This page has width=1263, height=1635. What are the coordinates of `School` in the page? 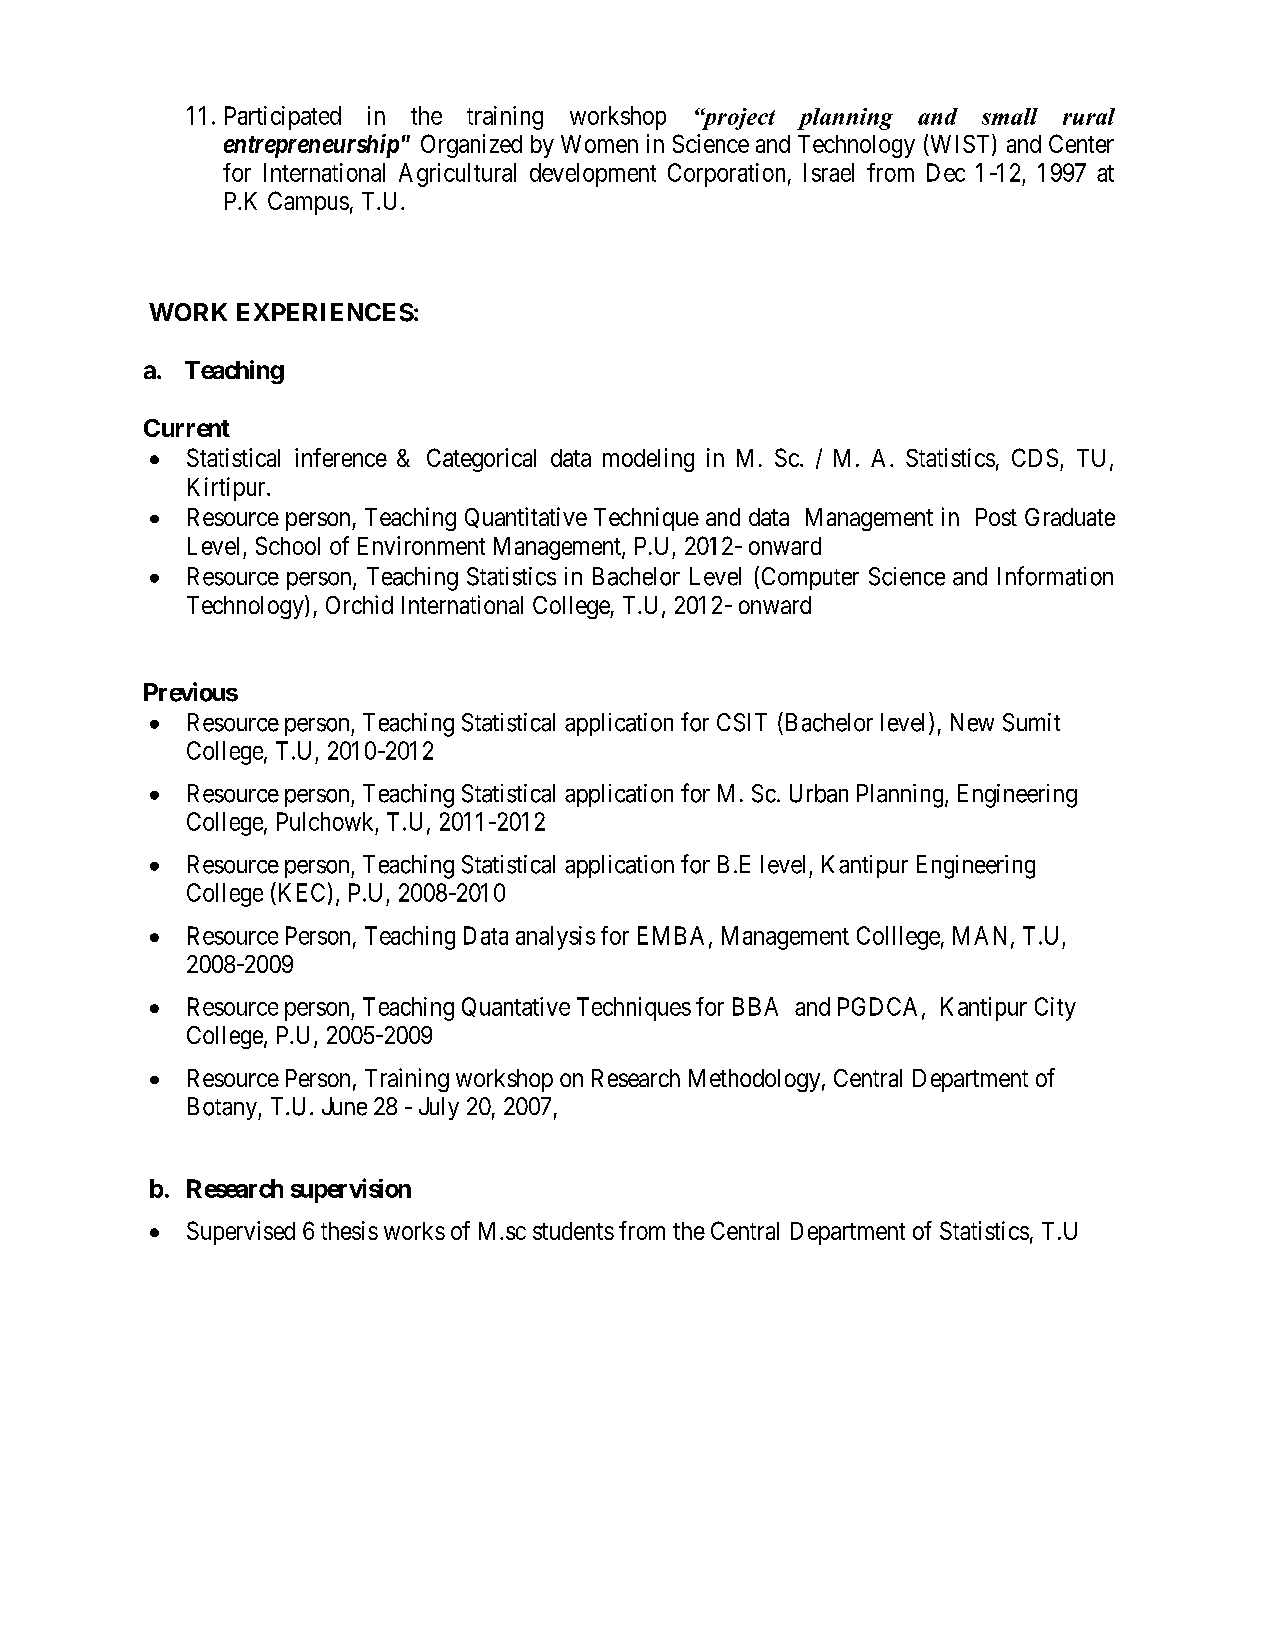 It's located at (288, 545).
